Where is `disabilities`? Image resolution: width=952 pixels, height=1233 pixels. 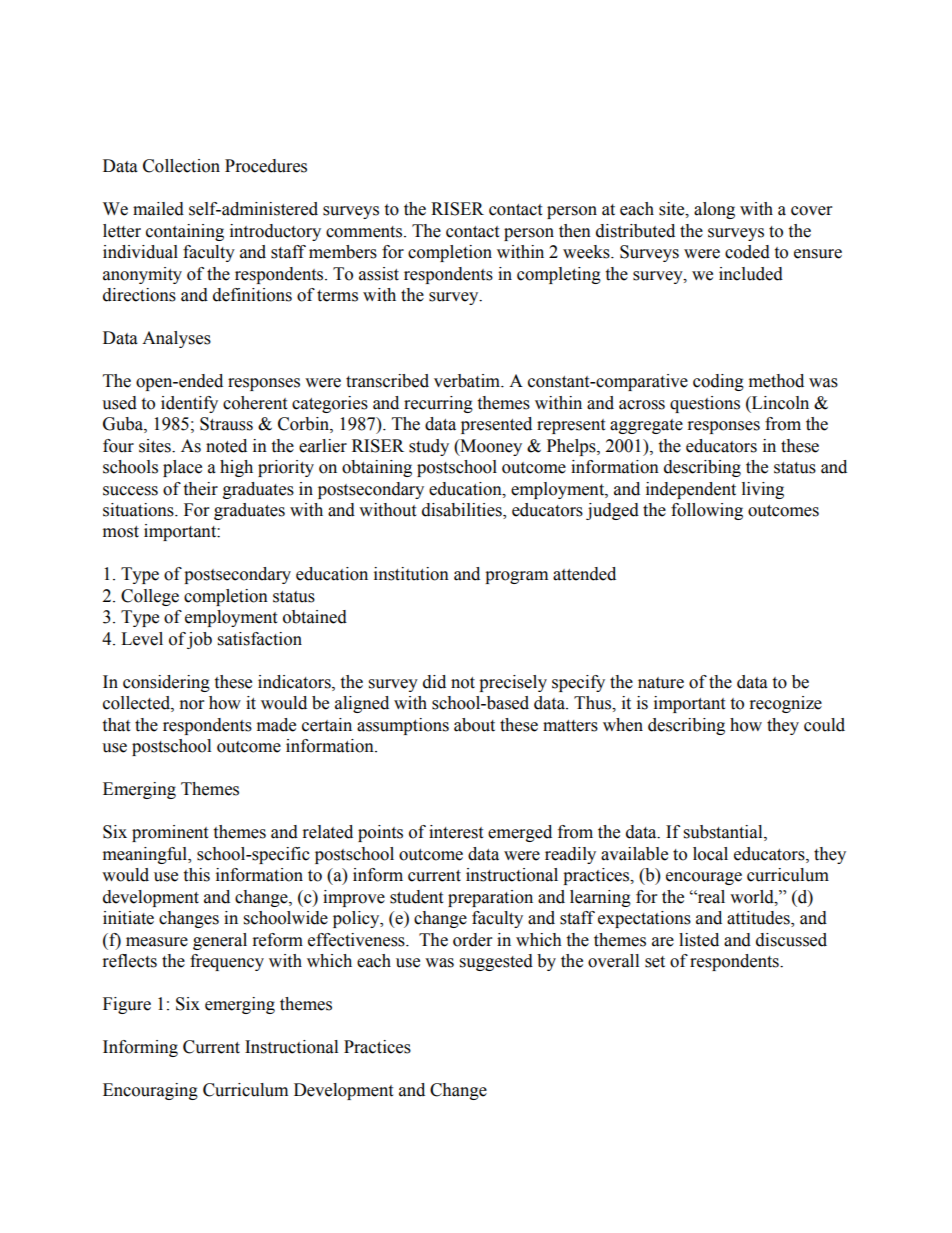 disabilities is located at coordinates (463, 511).
